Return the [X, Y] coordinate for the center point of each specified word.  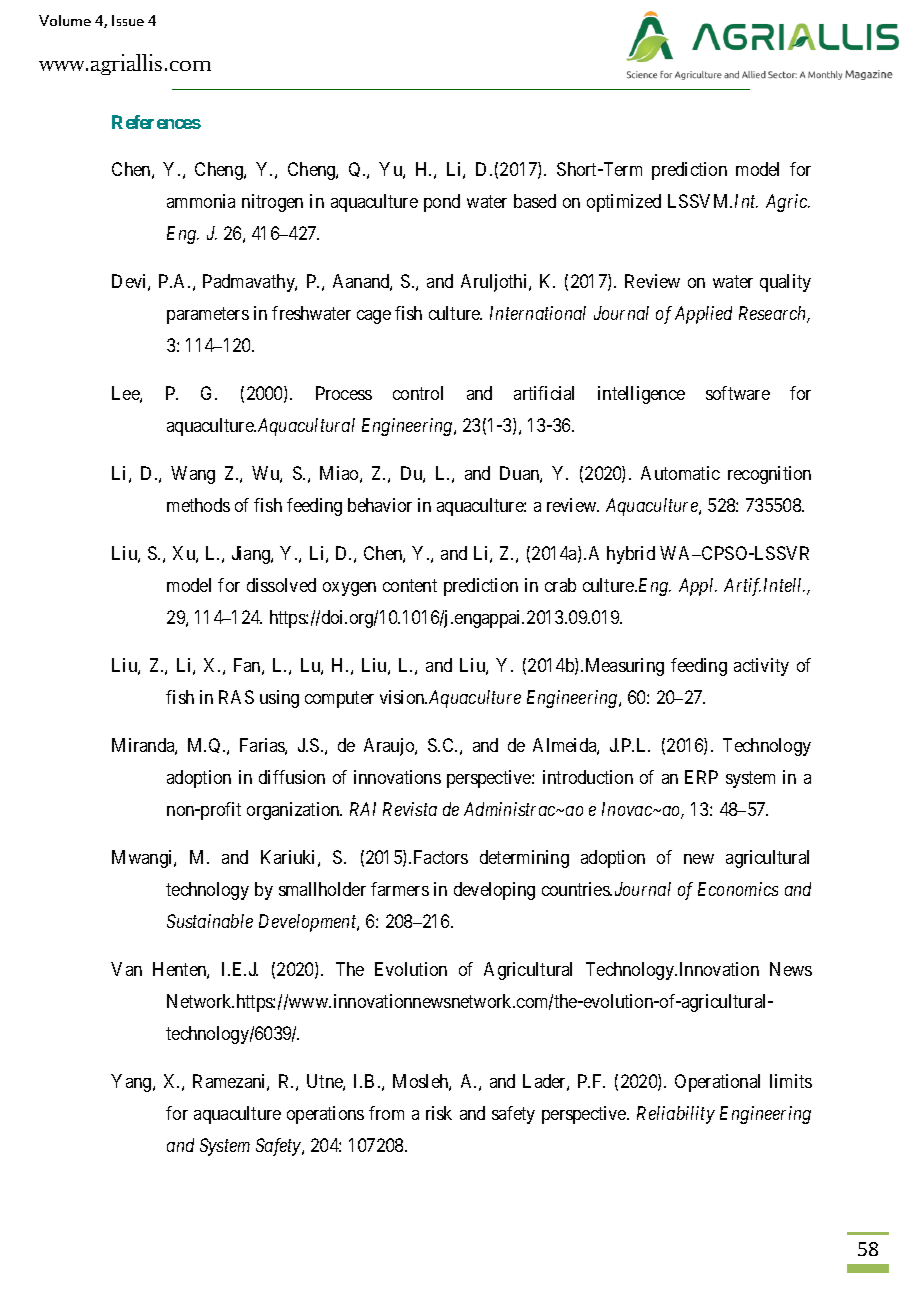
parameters [208, 315]
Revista [410, 809]
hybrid [631, 555]
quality [785, 283]
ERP [701, 777]
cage [374, 317]
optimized [624, 203]
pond [442, 203]
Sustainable [210, 921]
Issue [128, 20]
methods [198, 505]
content [410, 585]
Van [126, 969]
